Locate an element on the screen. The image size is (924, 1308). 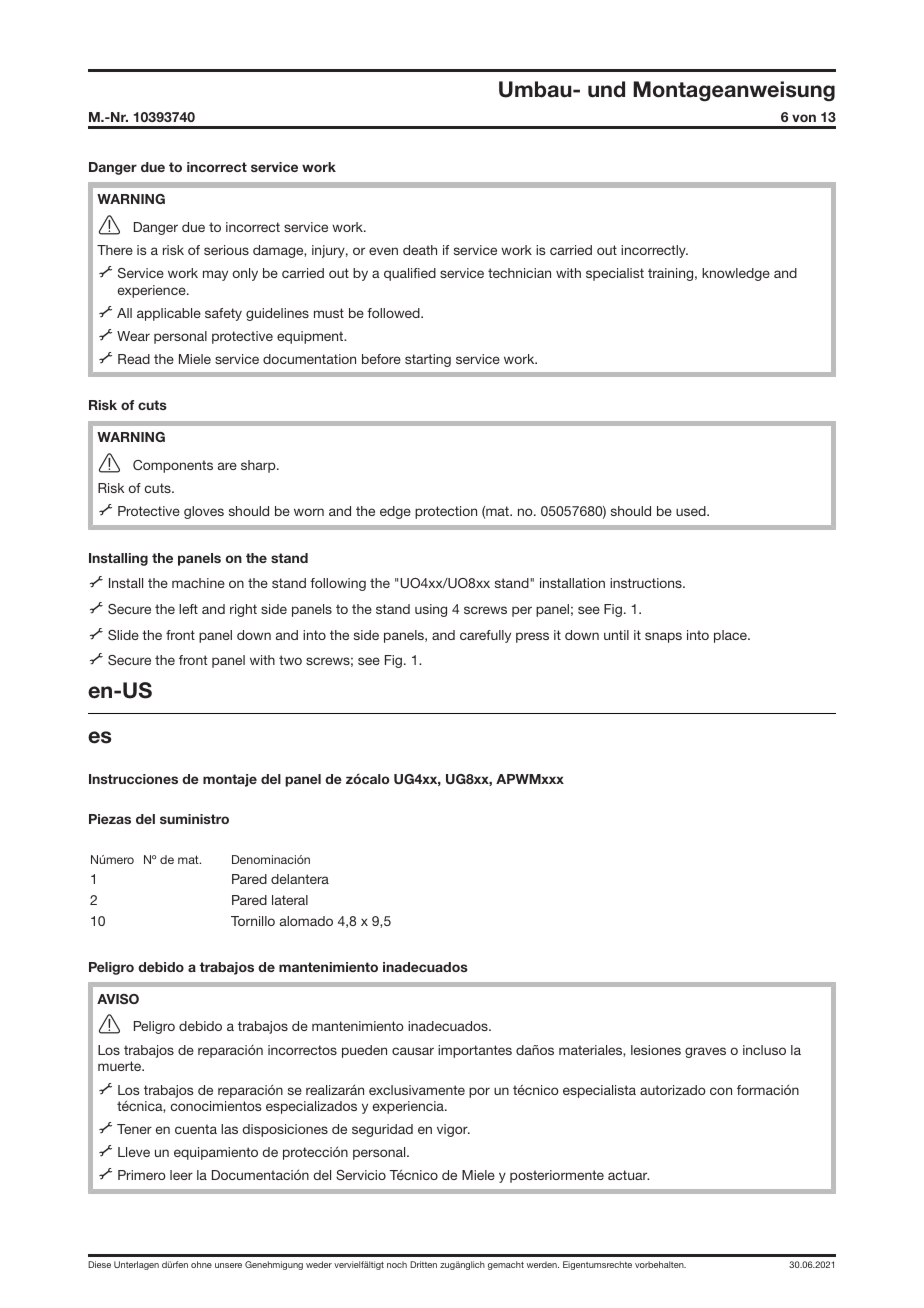
lateral is located at coordinates (290, 900).
